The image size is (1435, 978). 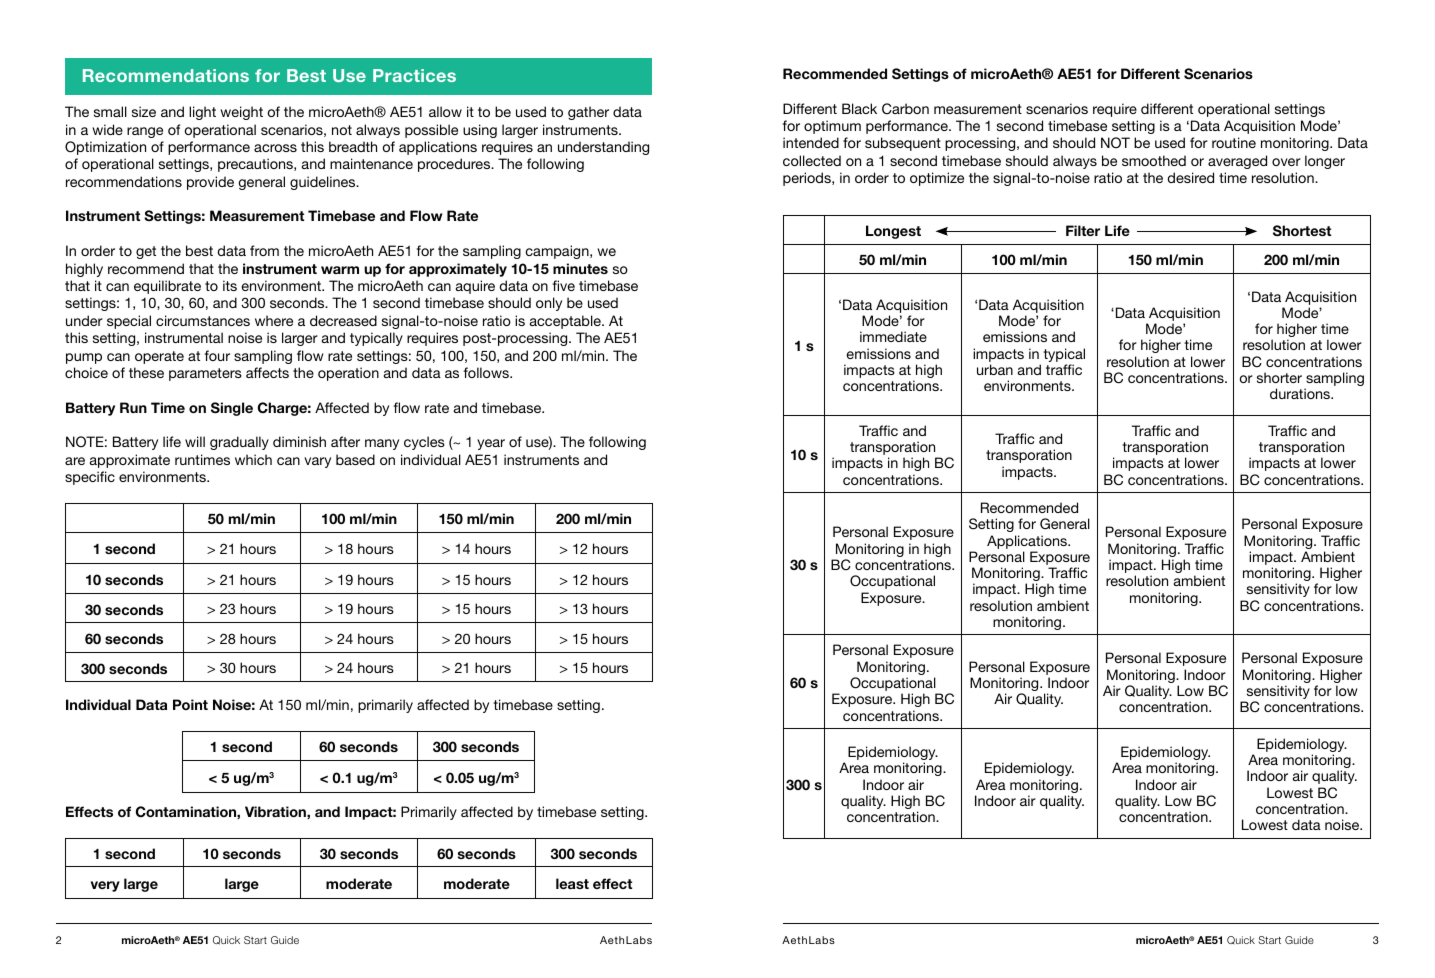 What do you see at coordinates (566, 322) in the screenshot?
I see `acceptable` at bounding box center [566, 322].
